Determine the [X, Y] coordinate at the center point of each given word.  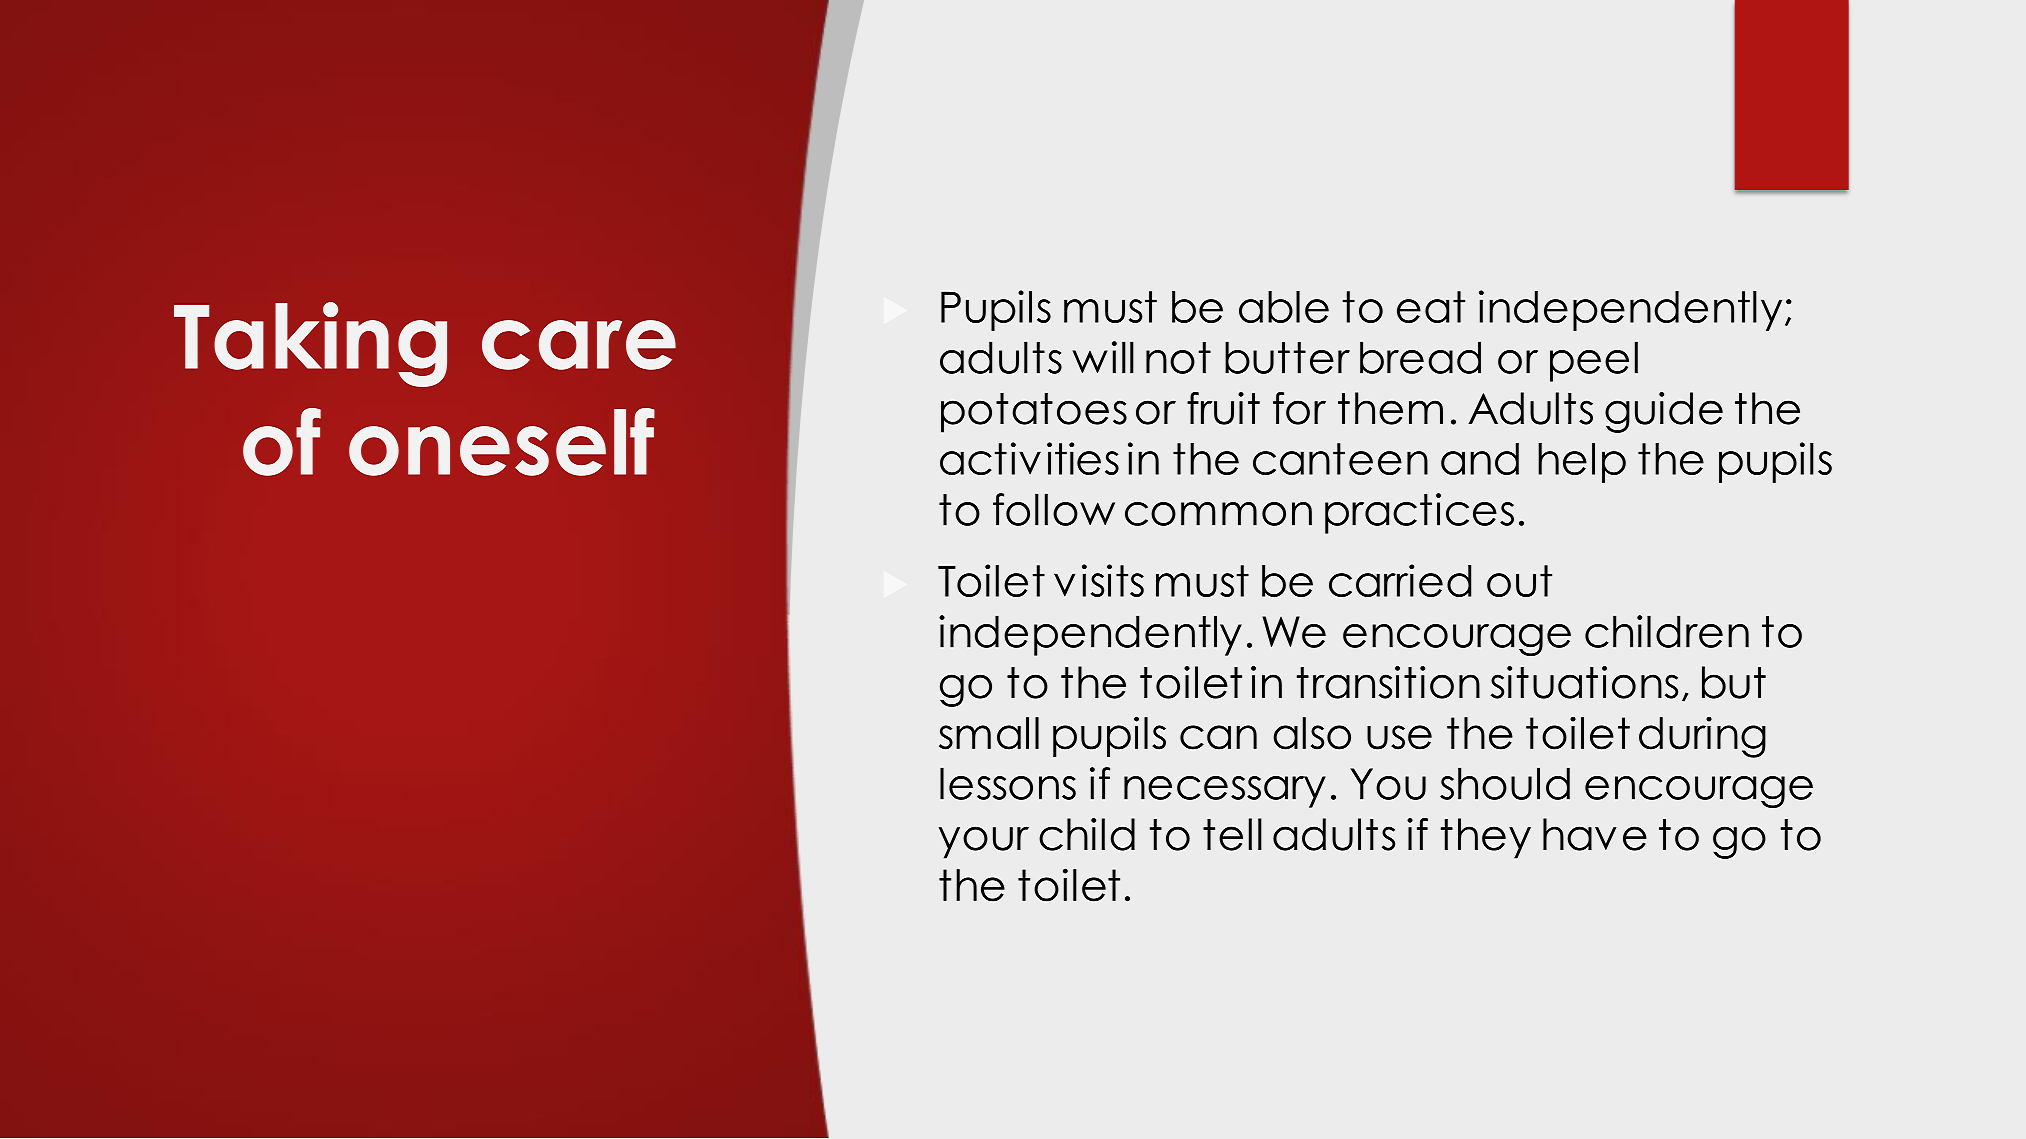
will [1103, 357]
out [1519, 581]
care [579, 345]
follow [1054, 509]
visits [1099, 580]
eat [1431, 307]
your [984, 842]
